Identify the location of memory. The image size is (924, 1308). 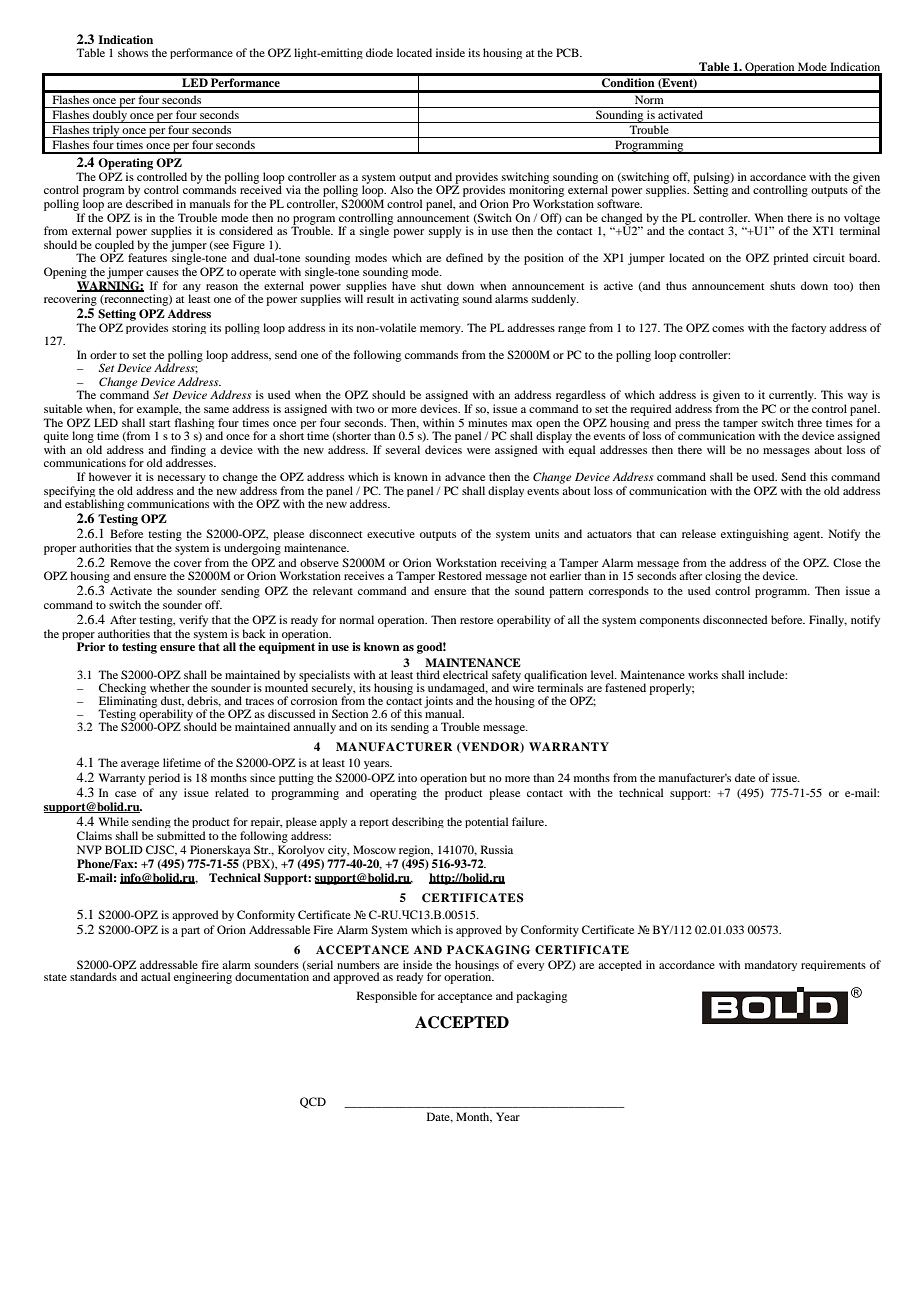
(441, 330).
